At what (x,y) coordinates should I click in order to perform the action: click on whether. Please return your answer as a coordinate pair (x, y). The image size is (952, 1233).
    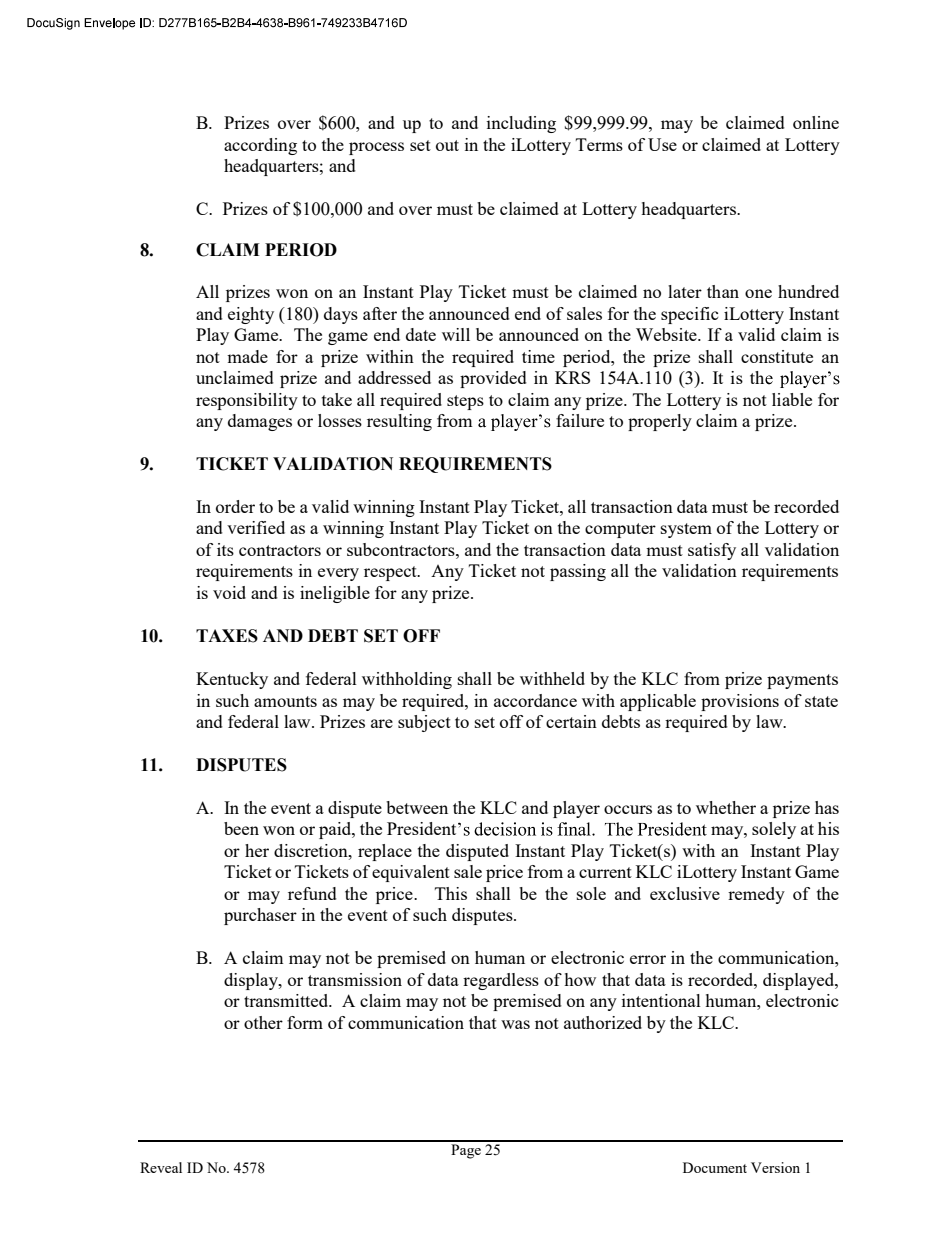
    Looking at the image, I should click on (726, 807).
